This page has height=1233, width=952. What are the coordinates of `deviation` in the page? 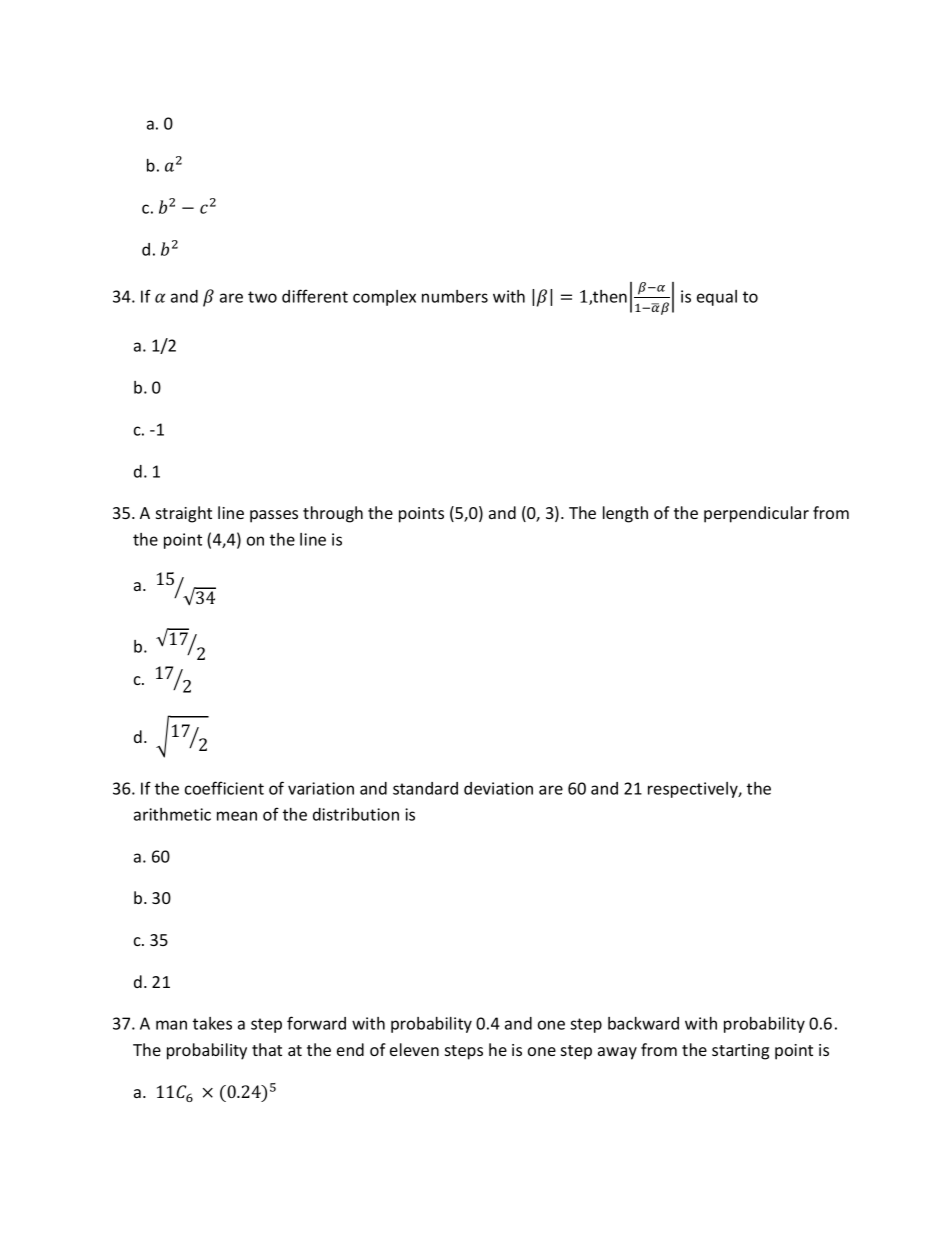 It's located at (498, 788).
